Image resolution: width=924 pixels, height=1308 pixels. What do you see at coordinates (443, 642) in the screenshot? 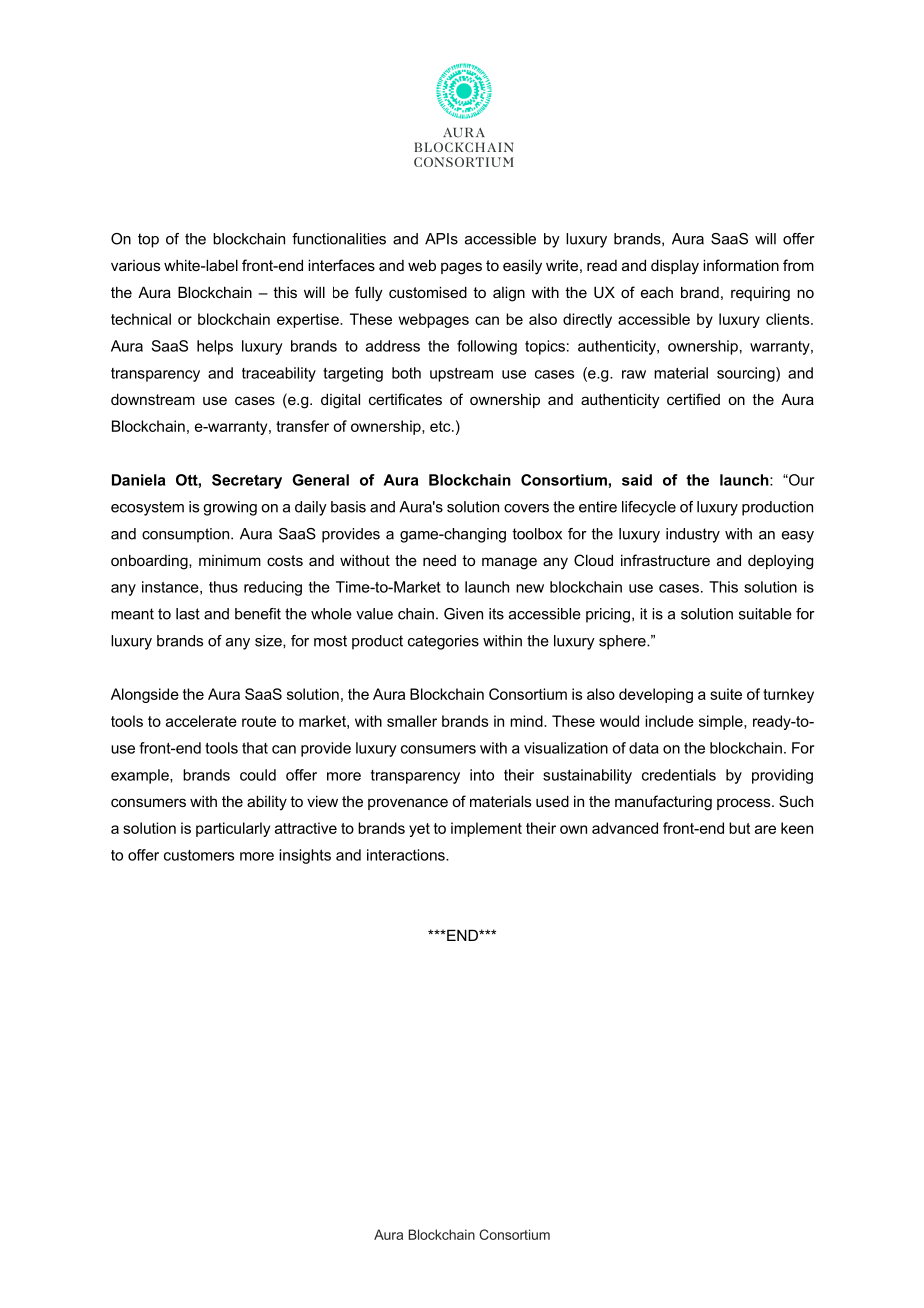
I see `categories` at bounding box center [443, 642].
